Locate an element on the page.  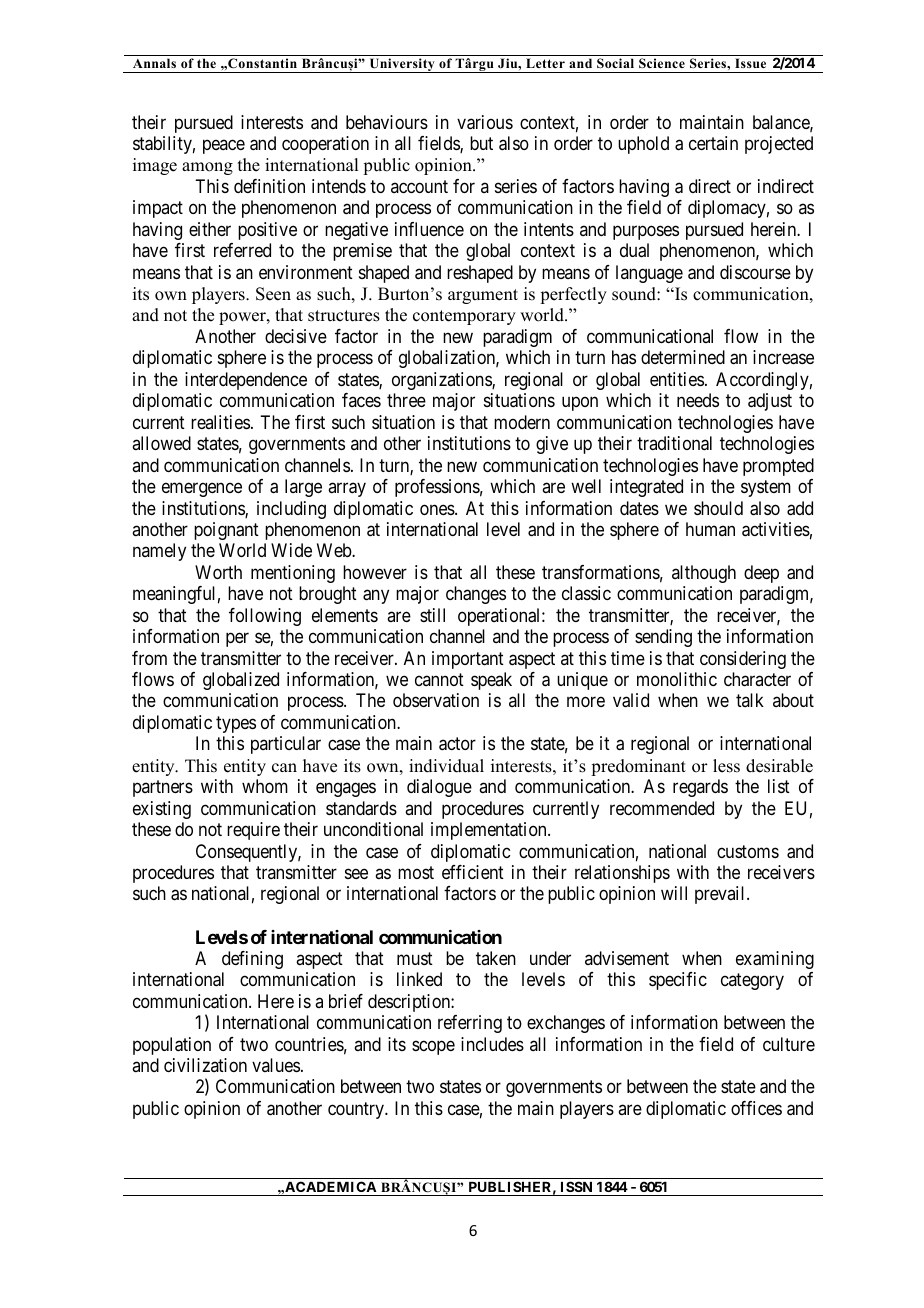
various is located at coordinates (485, 122).
